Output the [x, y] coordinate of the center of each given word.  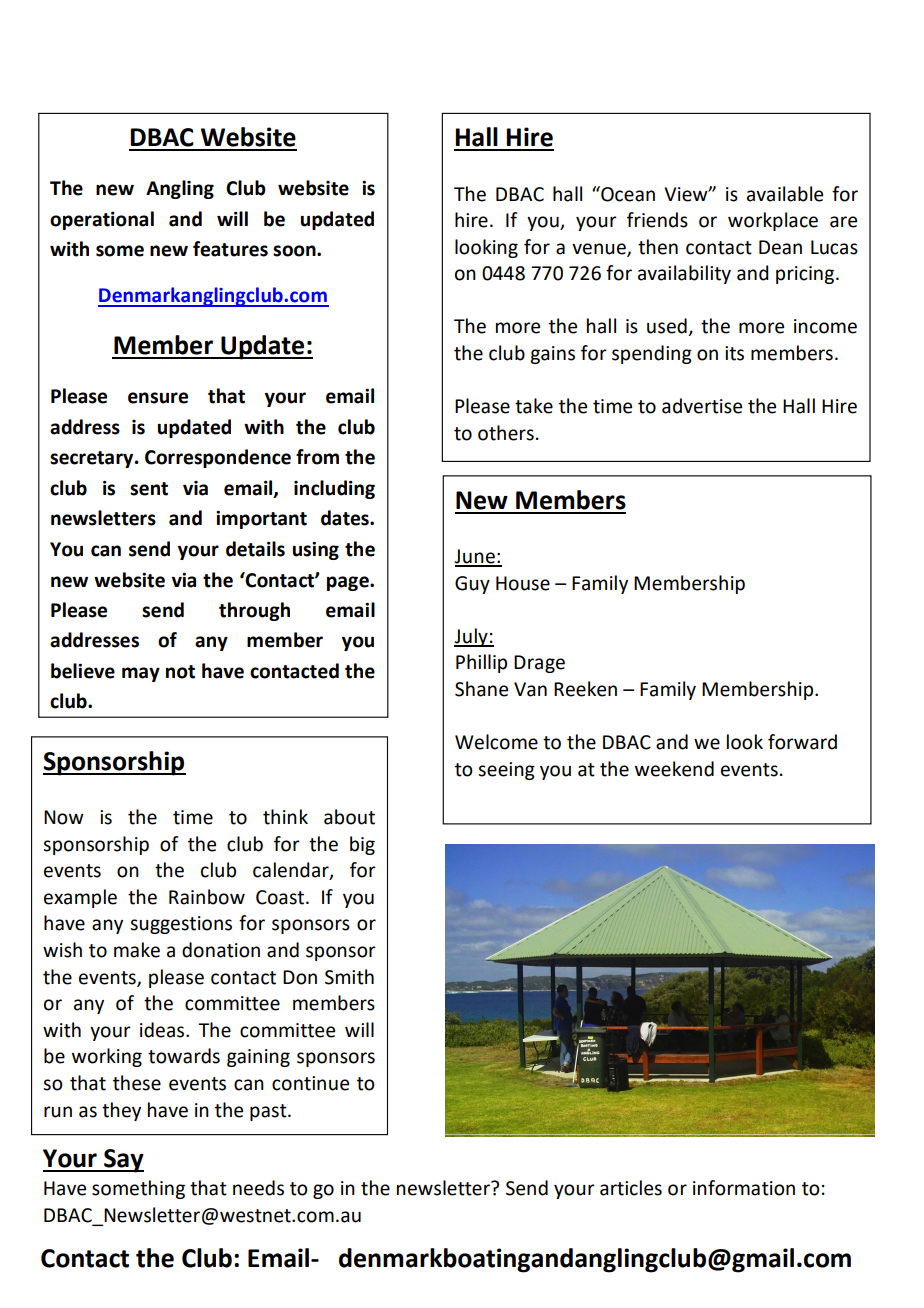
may [141, 674]
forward [802, 742]
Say [123, 1161]
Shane [481, 689]
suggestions [181, 925]
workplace [773, 221]
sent [149, 489]
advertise [702, 406]
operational [102, 220]
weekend [674, 769]
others [506, 433]
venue [600, 250]
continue [310, 1083]
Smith [349, 977]
